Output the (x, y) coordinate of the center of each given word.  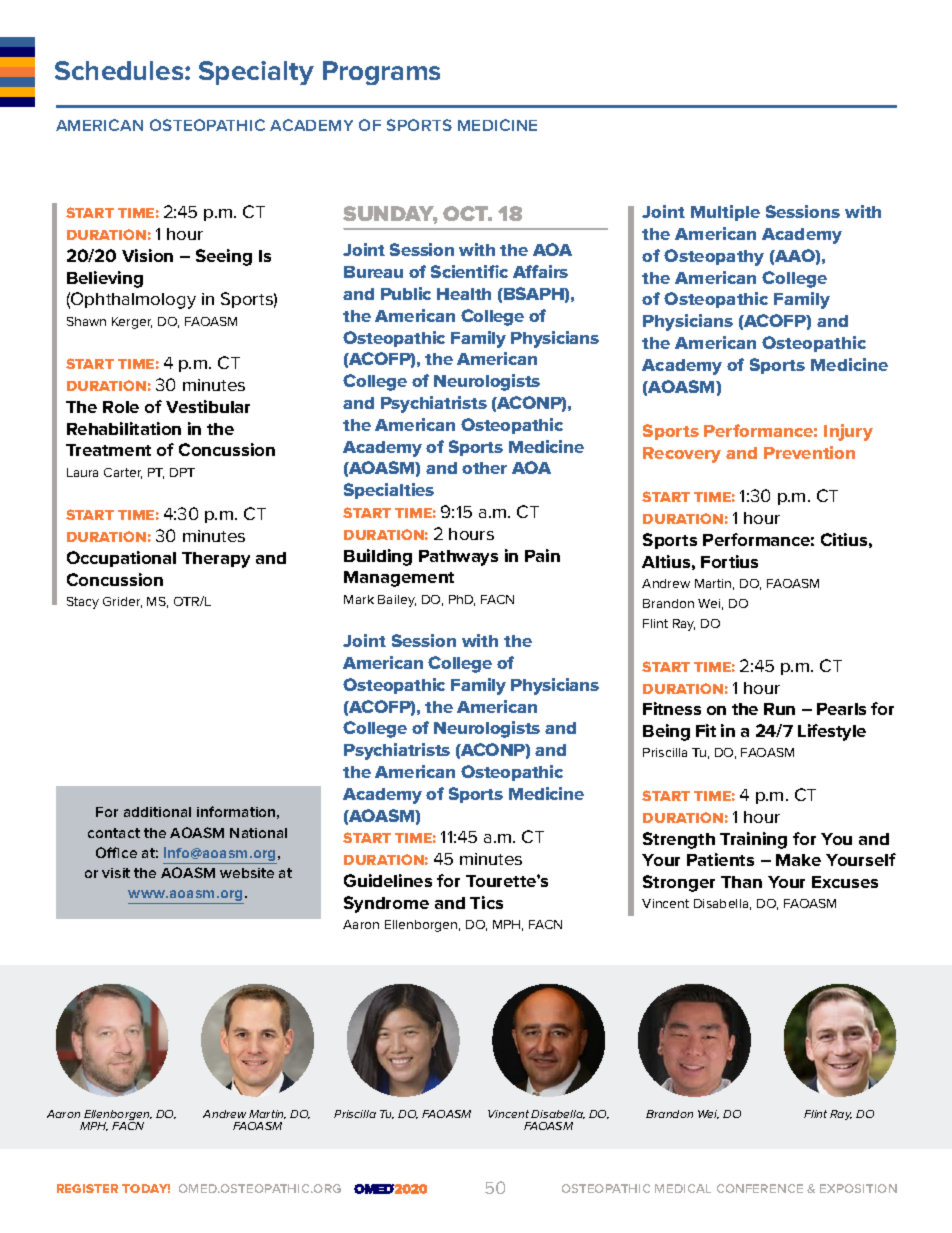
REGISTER (87, 1188)
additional (157, 812)
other (484, 468)
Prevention (809, 452)
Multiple (725, 213)
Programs (381, 73)
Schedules (120, 70)
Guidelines (388, 880)
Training (753, 840)
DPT (182, 472)
